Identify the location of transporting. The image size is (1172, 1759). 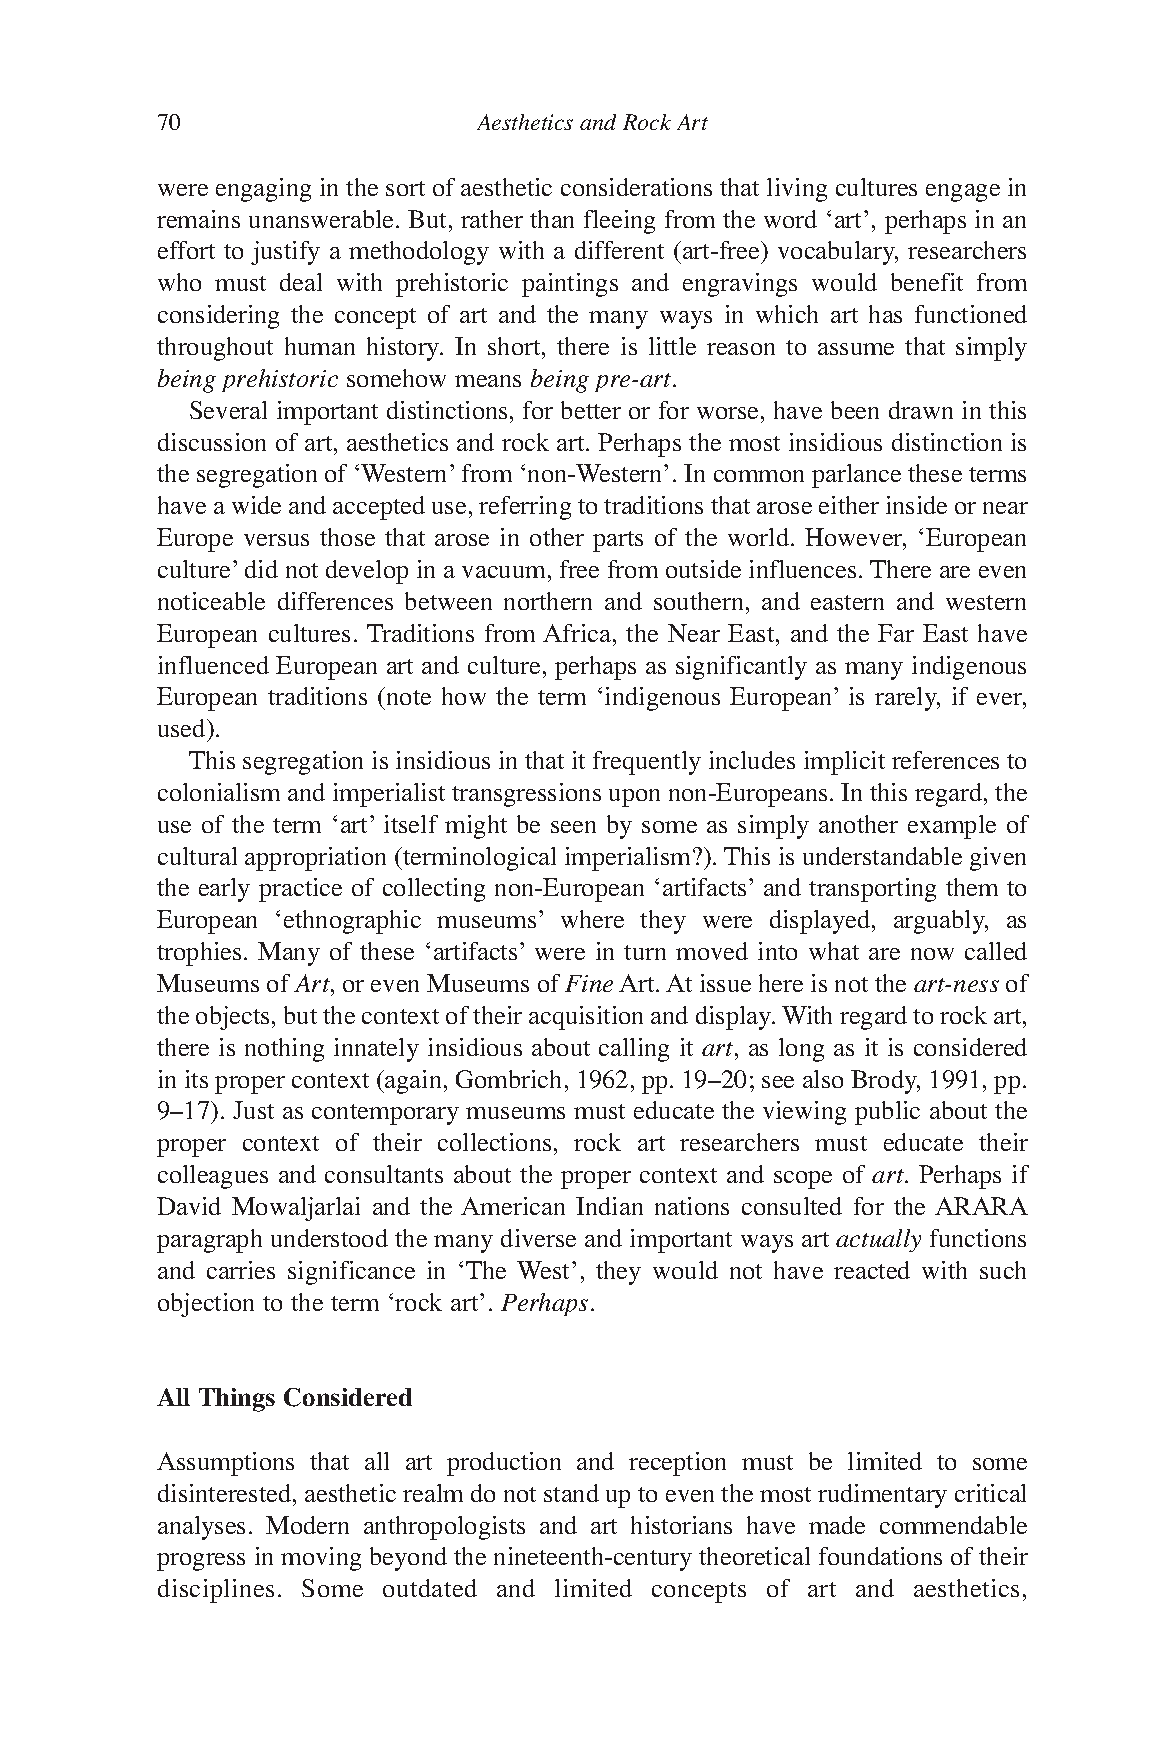
(872, 890).
